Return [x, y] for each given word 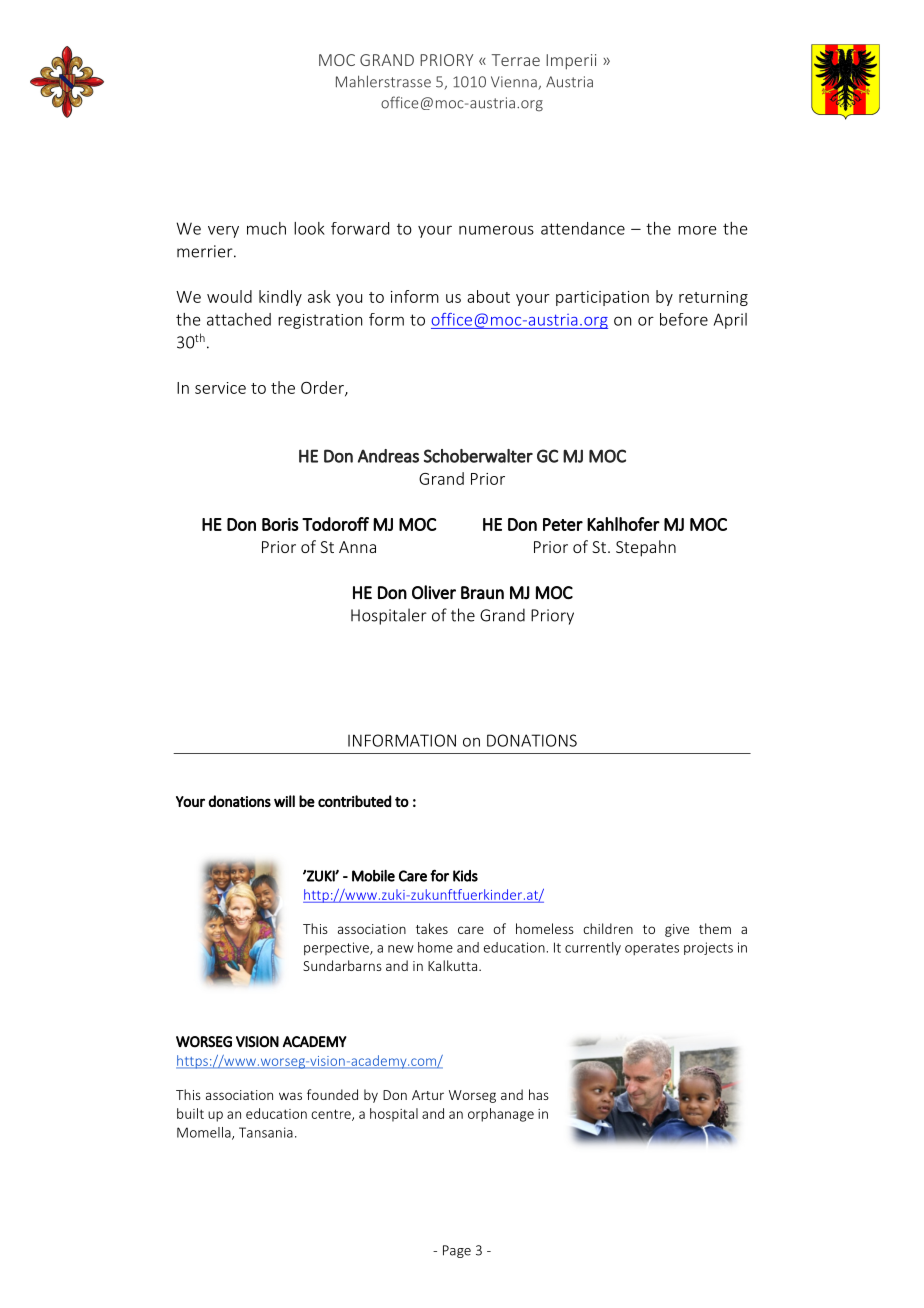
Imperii [571, 61]
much [266, 228]
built [190, 1113]
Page [457, 1251]
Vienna [515, 83]
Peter [563, 524]
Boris [280, 524]
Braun [482, 593]
